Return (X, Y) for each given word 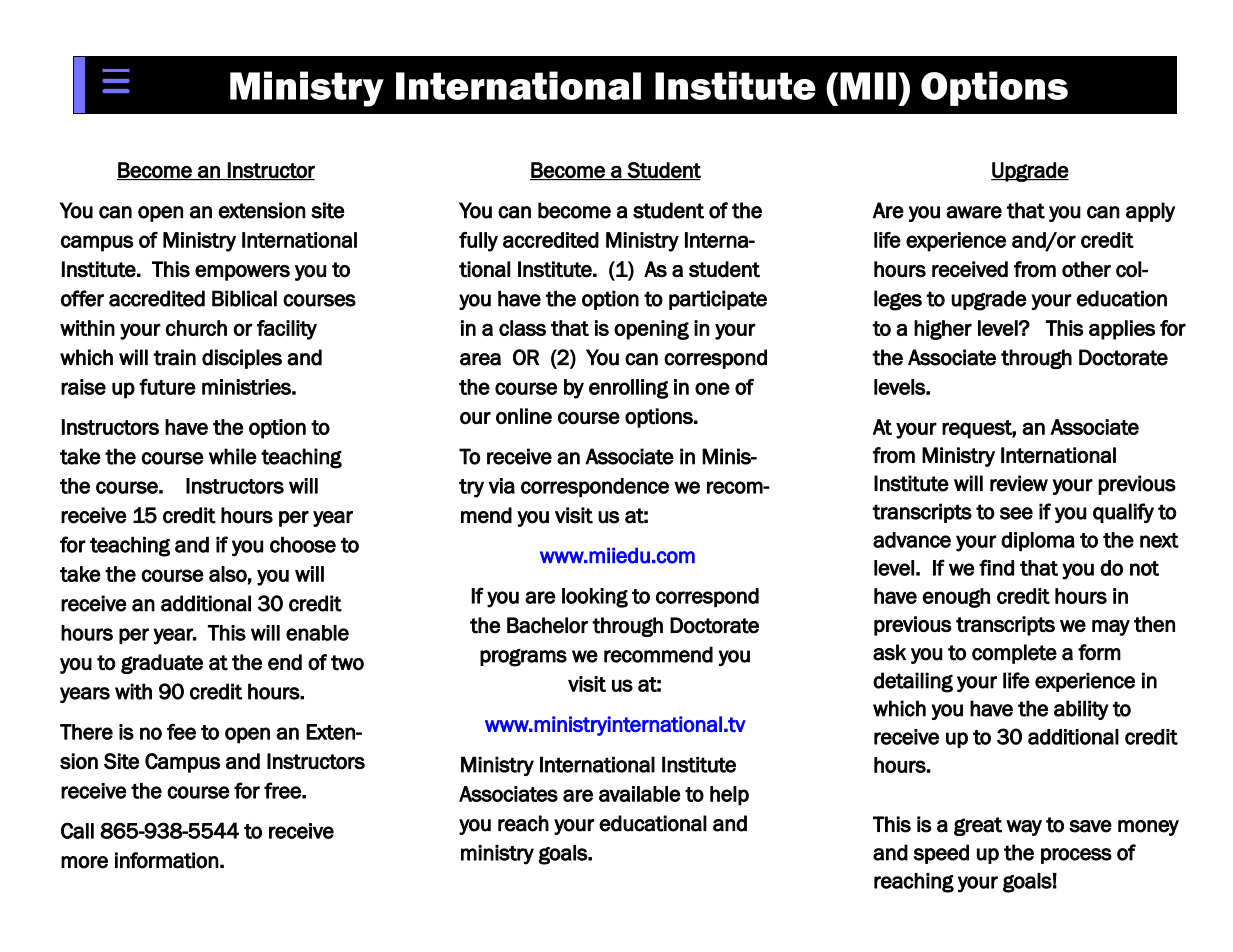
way (1024, 828)
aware (974, 212)
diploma (1038, 542)
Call (77, 830)
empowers (242, 273)
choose (303, 544)
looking (595, 598)
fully (478, 242)
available (640, 794)
